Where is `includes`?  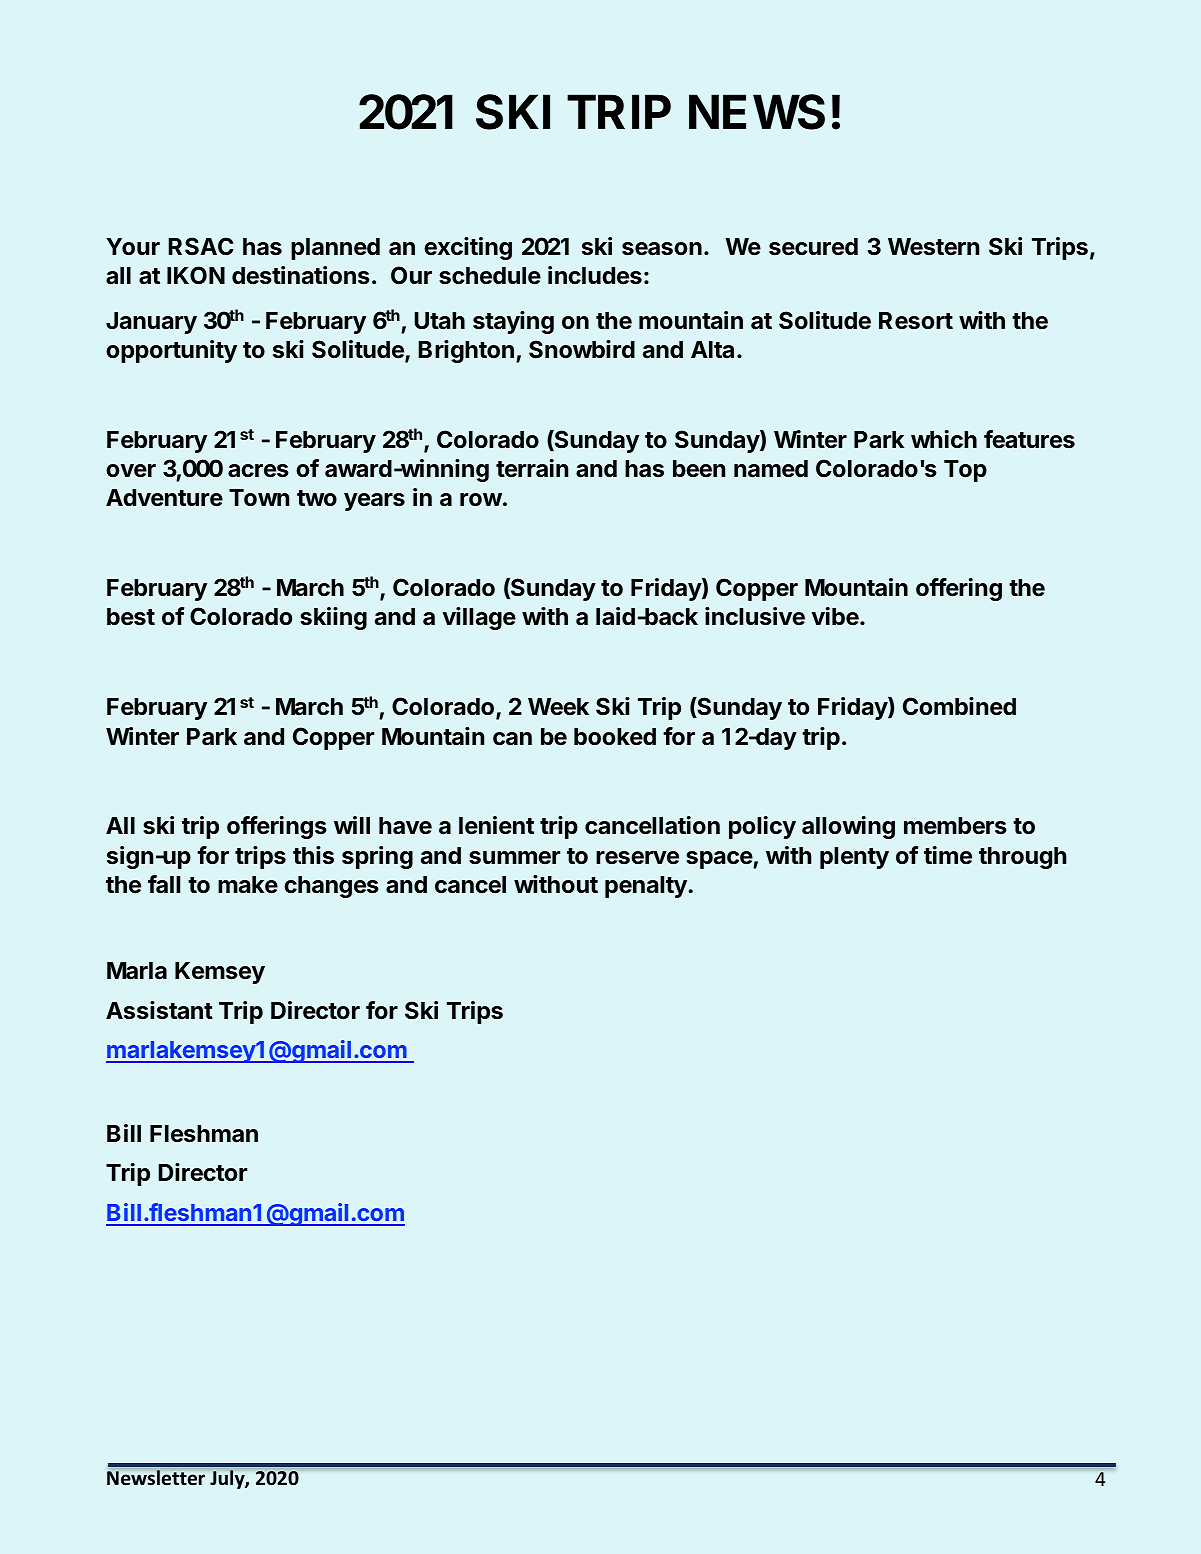
includes is located at coordinates (595, 275).
